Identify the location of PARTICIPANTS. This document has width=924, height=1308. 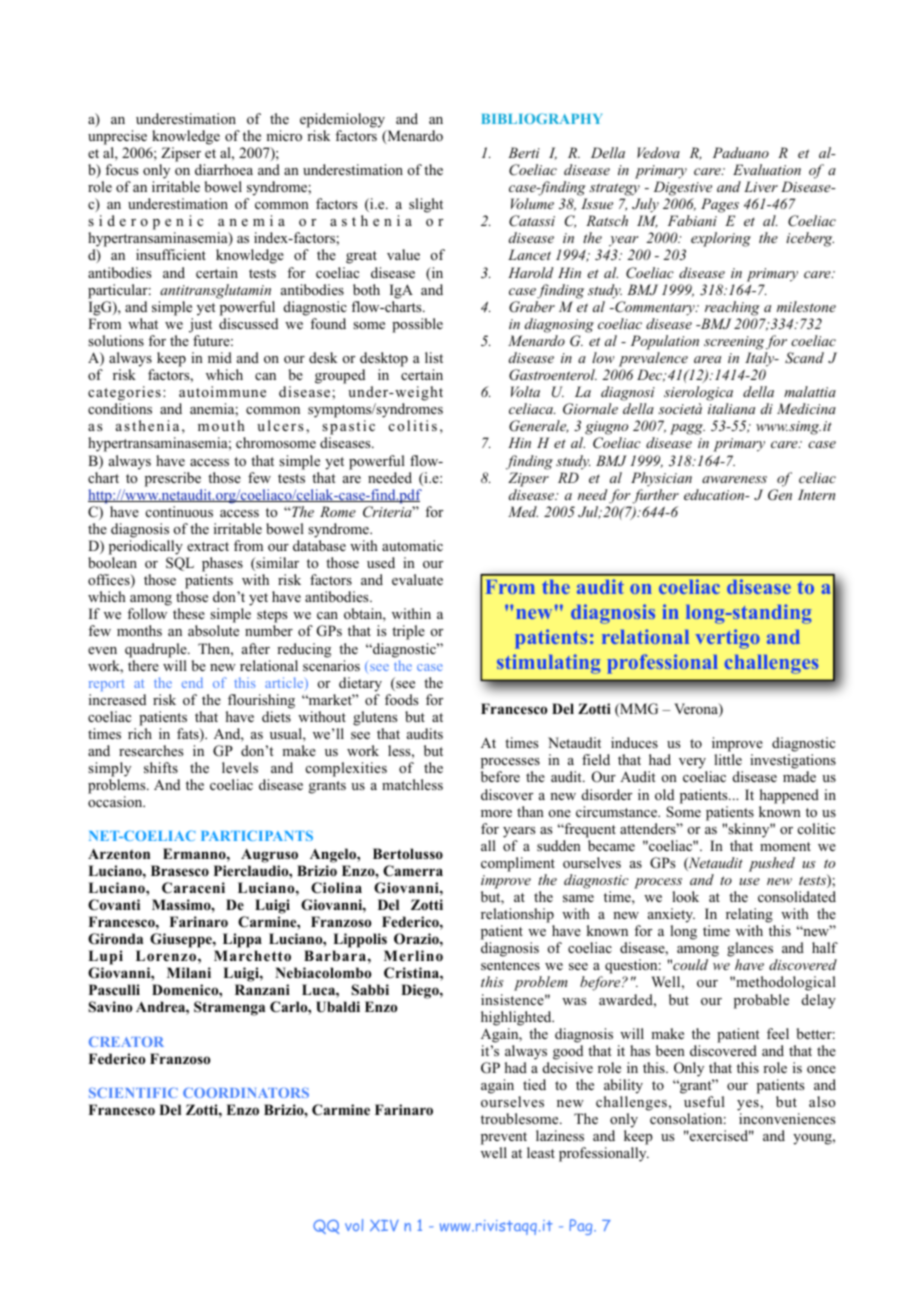
(257, 835).
